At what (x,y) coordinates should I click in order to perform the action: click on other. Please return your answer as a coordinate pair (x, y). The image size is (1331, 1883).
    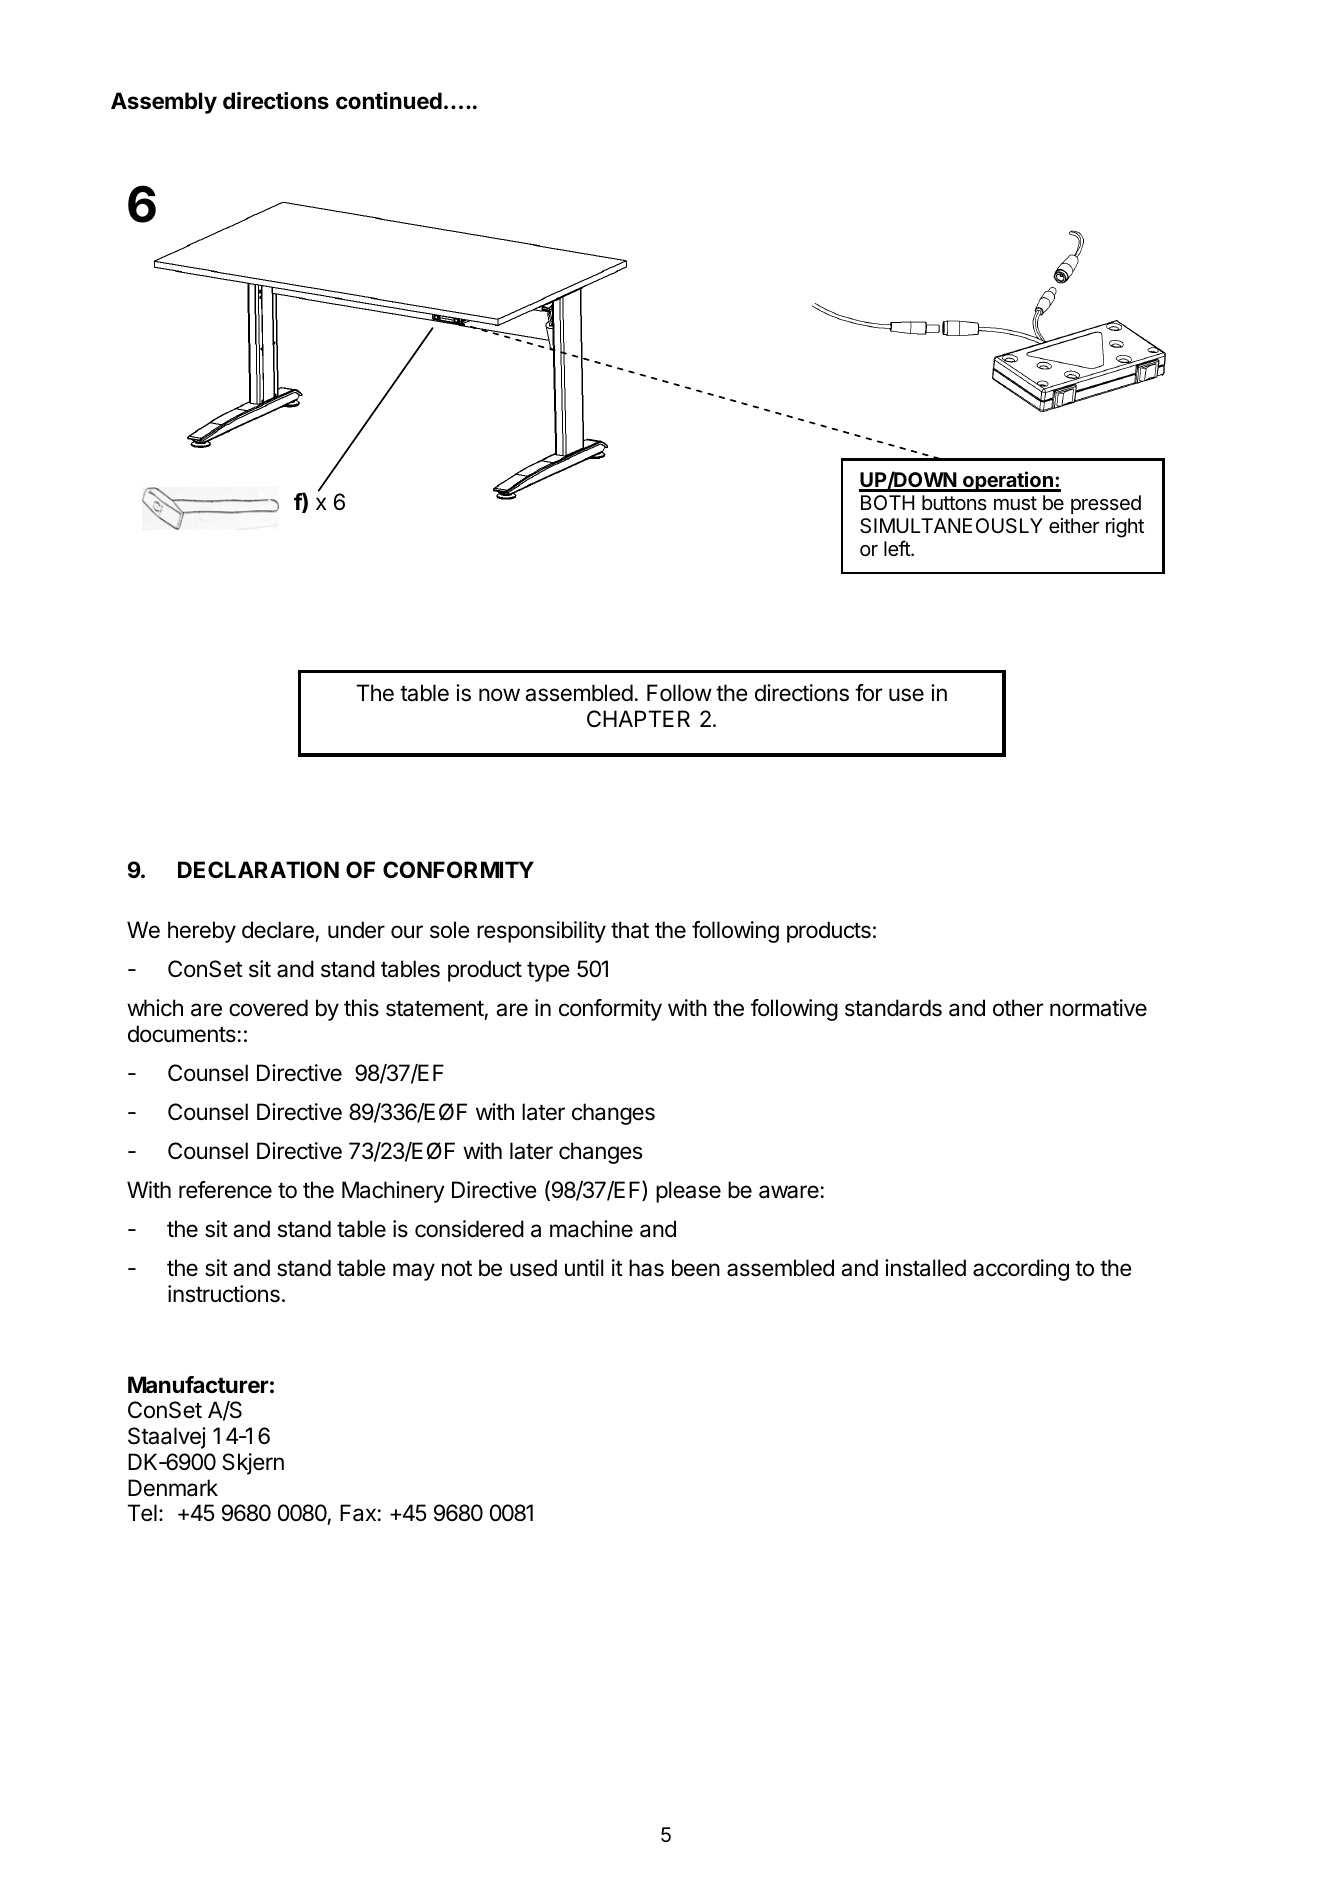
    Looking at the image, I should click on (1018, 1008).
